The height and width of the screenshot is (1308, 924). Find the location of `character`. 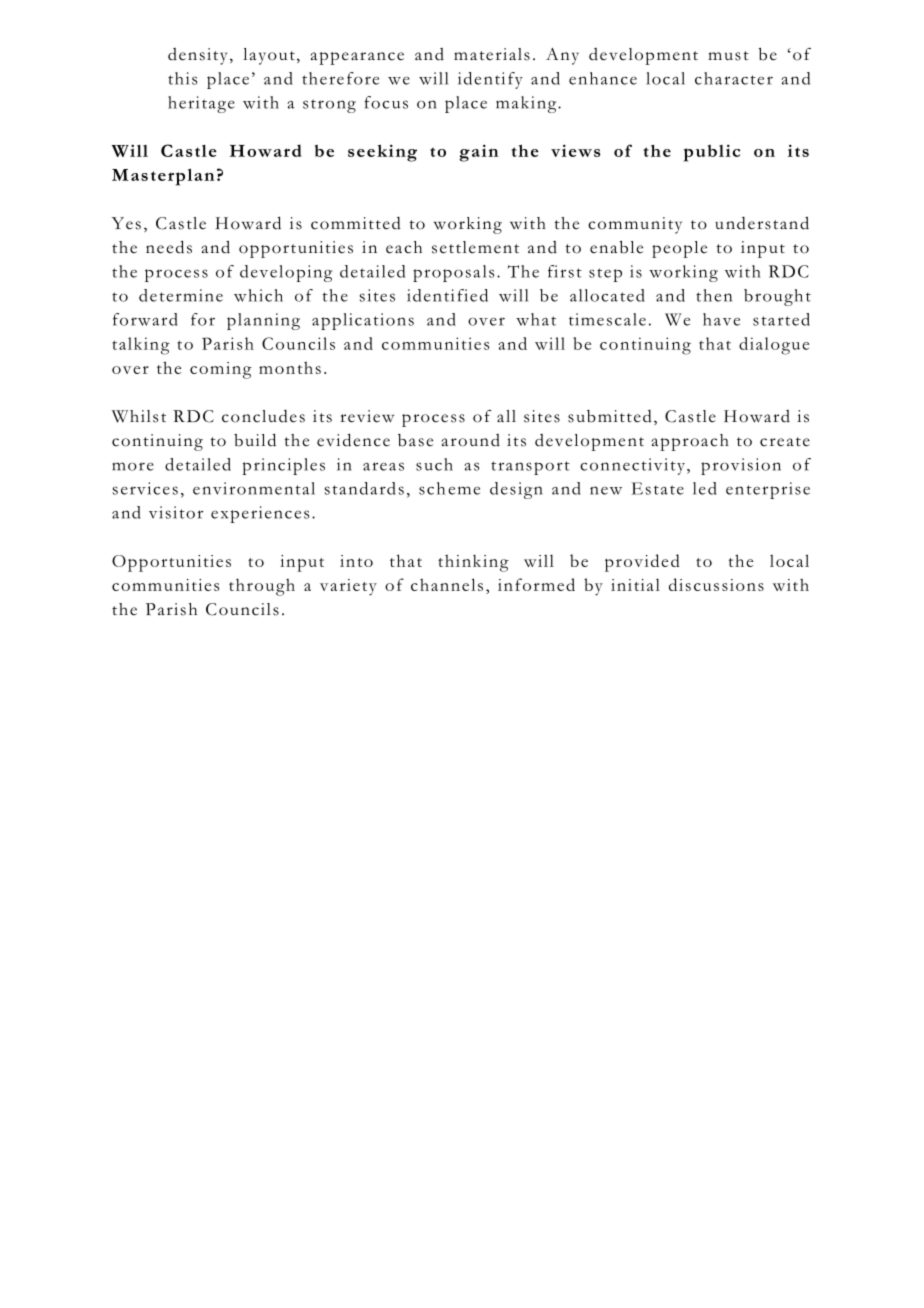

character is located at coordinates (734, 78).
